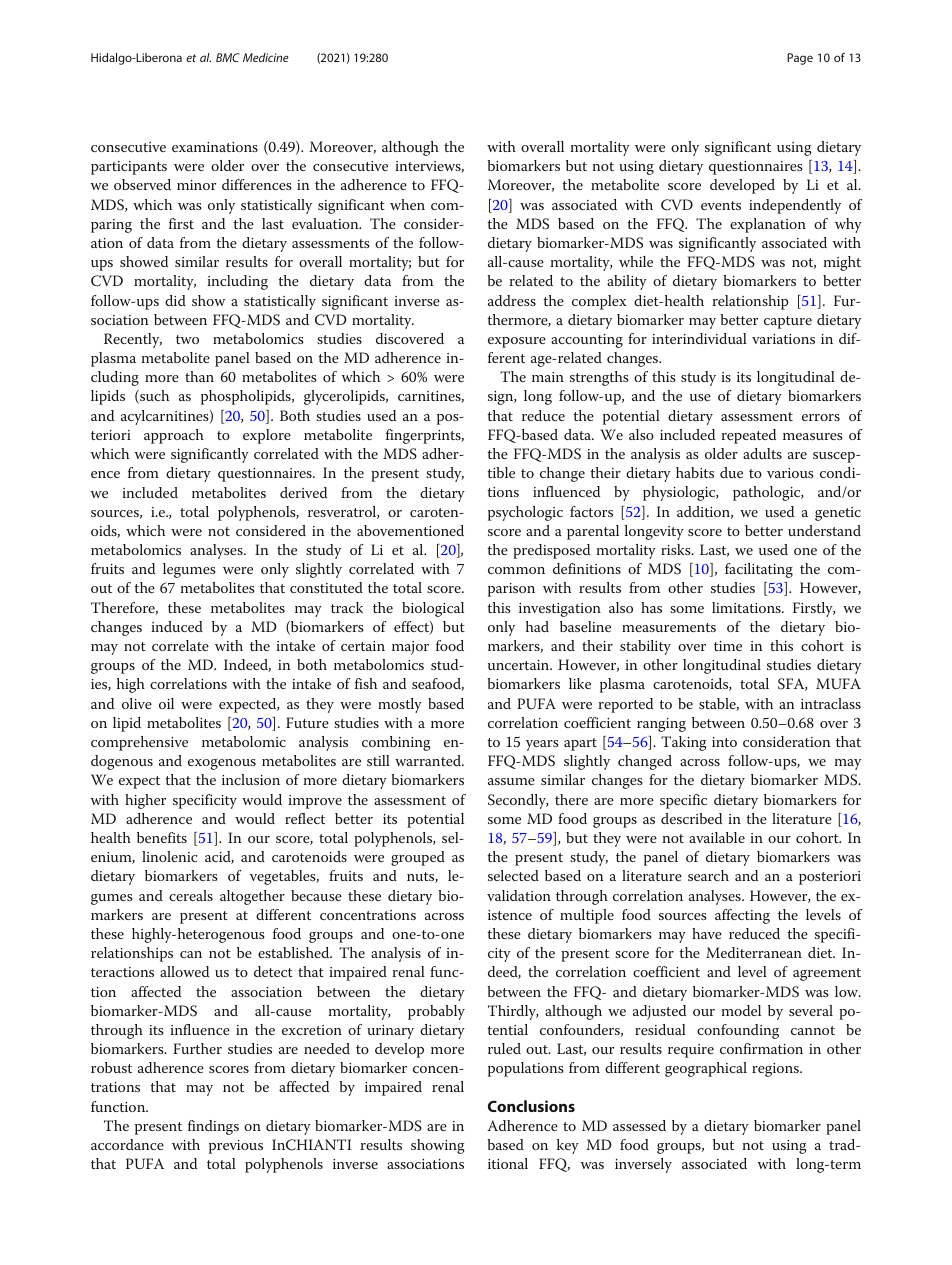 The image size is (952, 1265). Describe the element at coordinates (187, 339) in the image. I see `two` at that location.
